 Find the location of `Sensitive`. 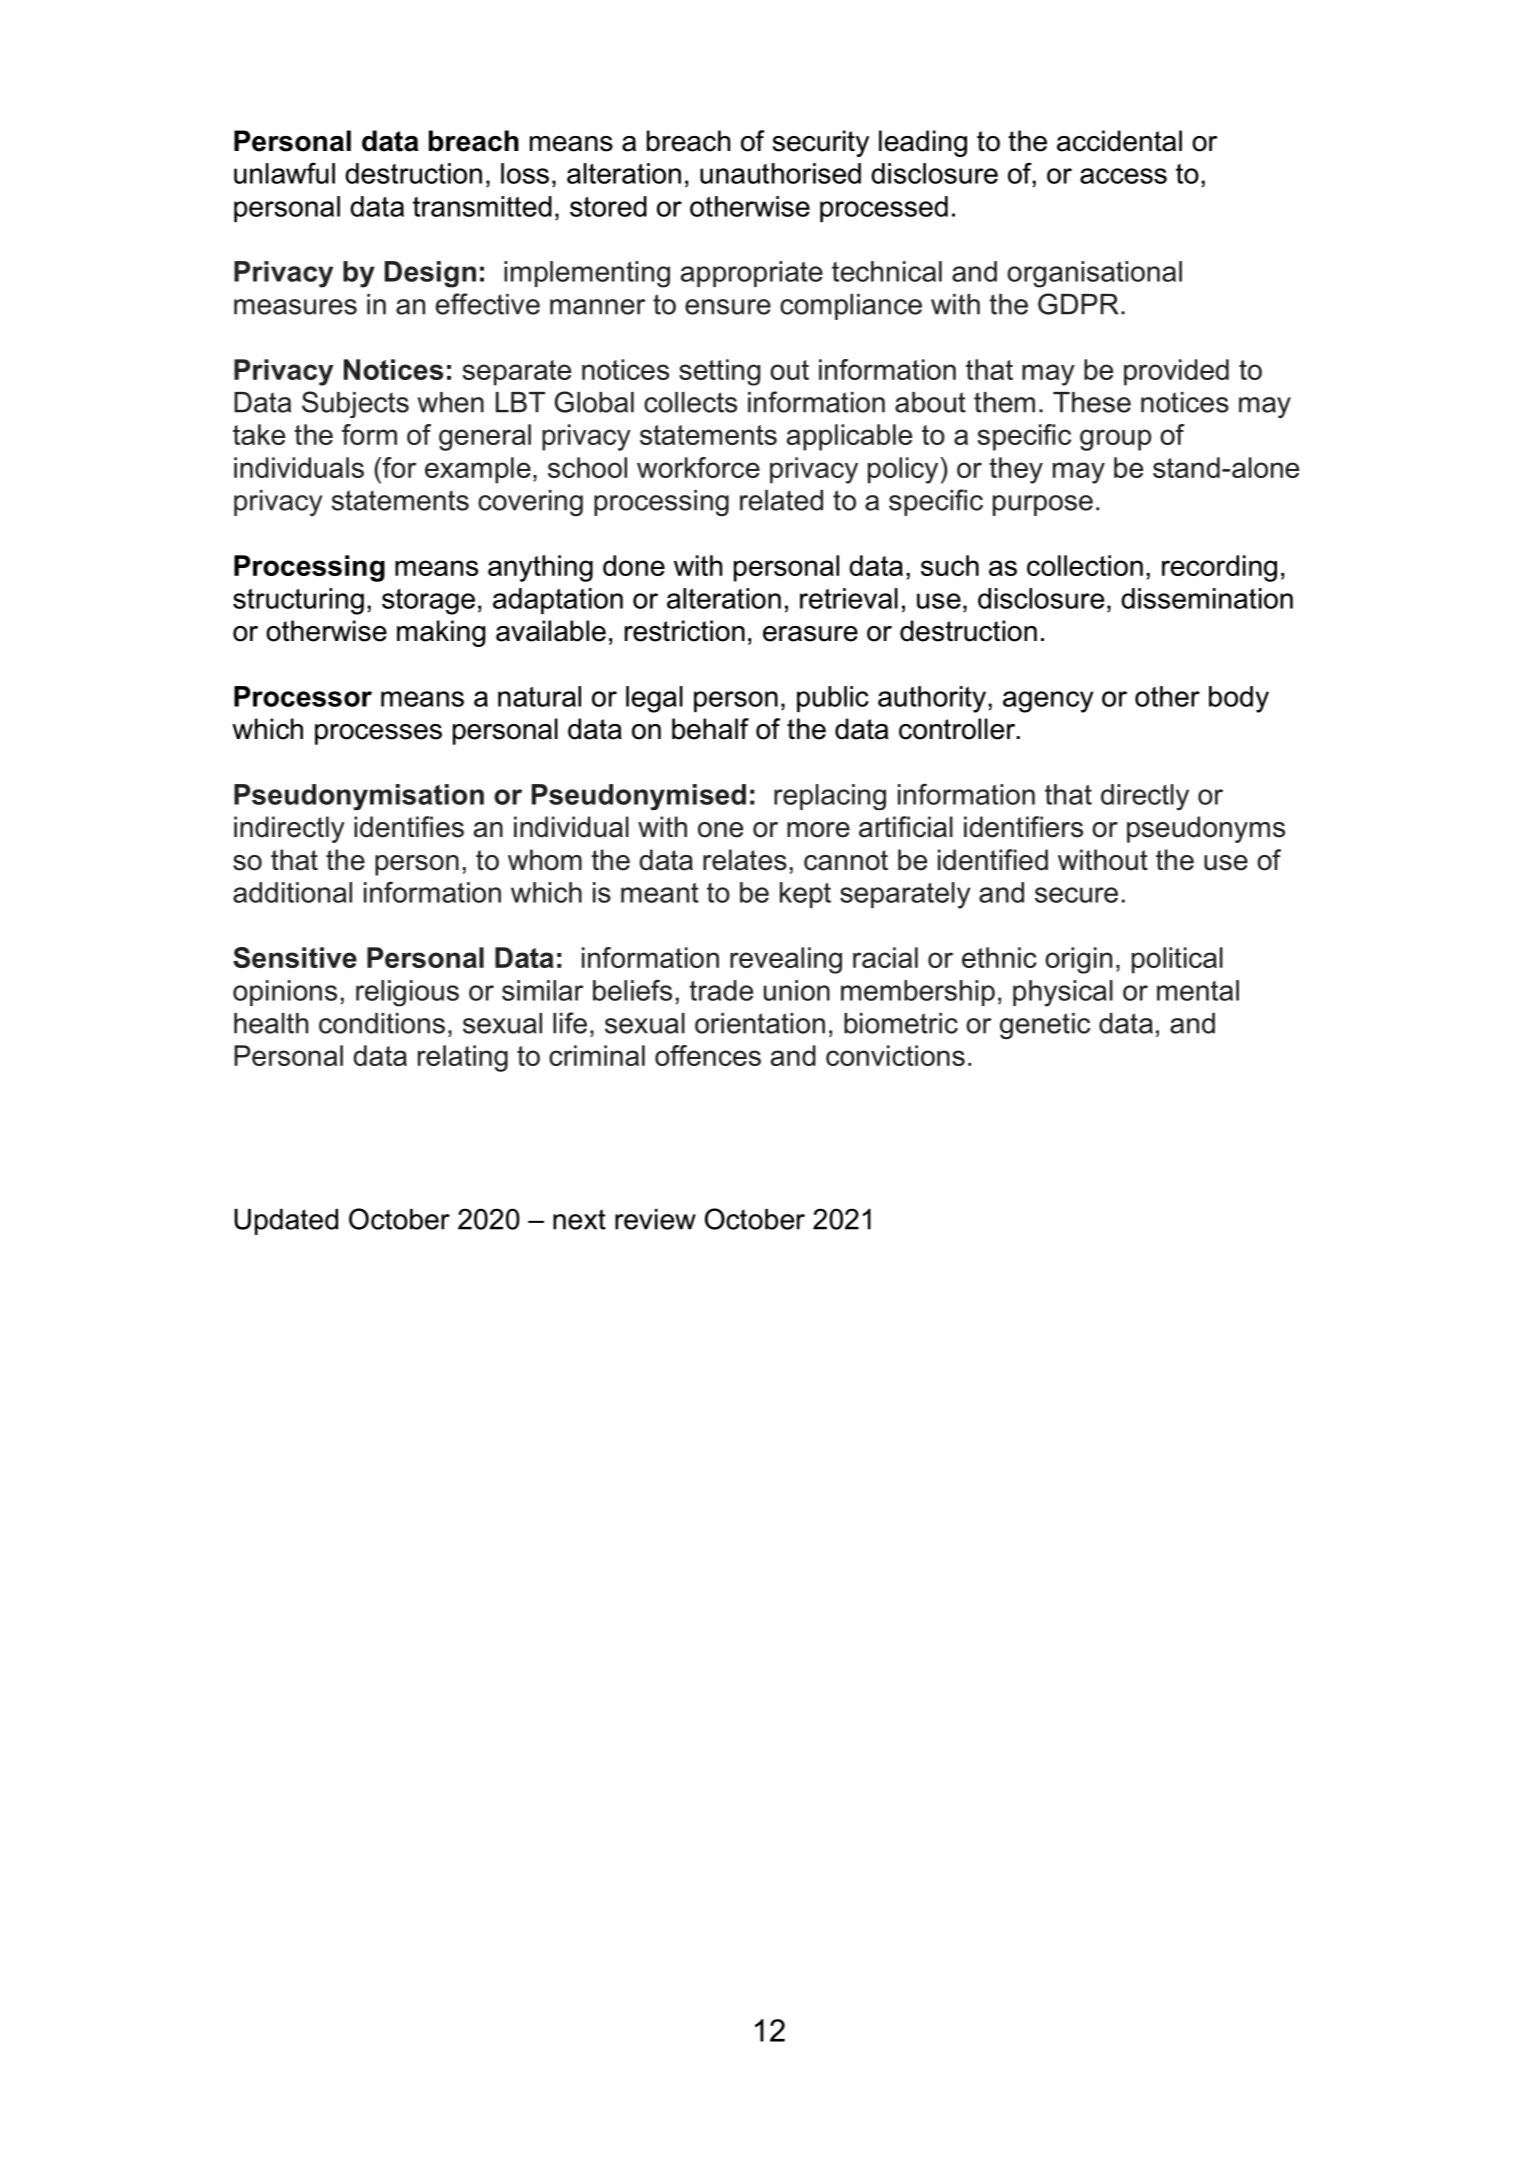

Sensitive is located at coordinates (295, 957).
